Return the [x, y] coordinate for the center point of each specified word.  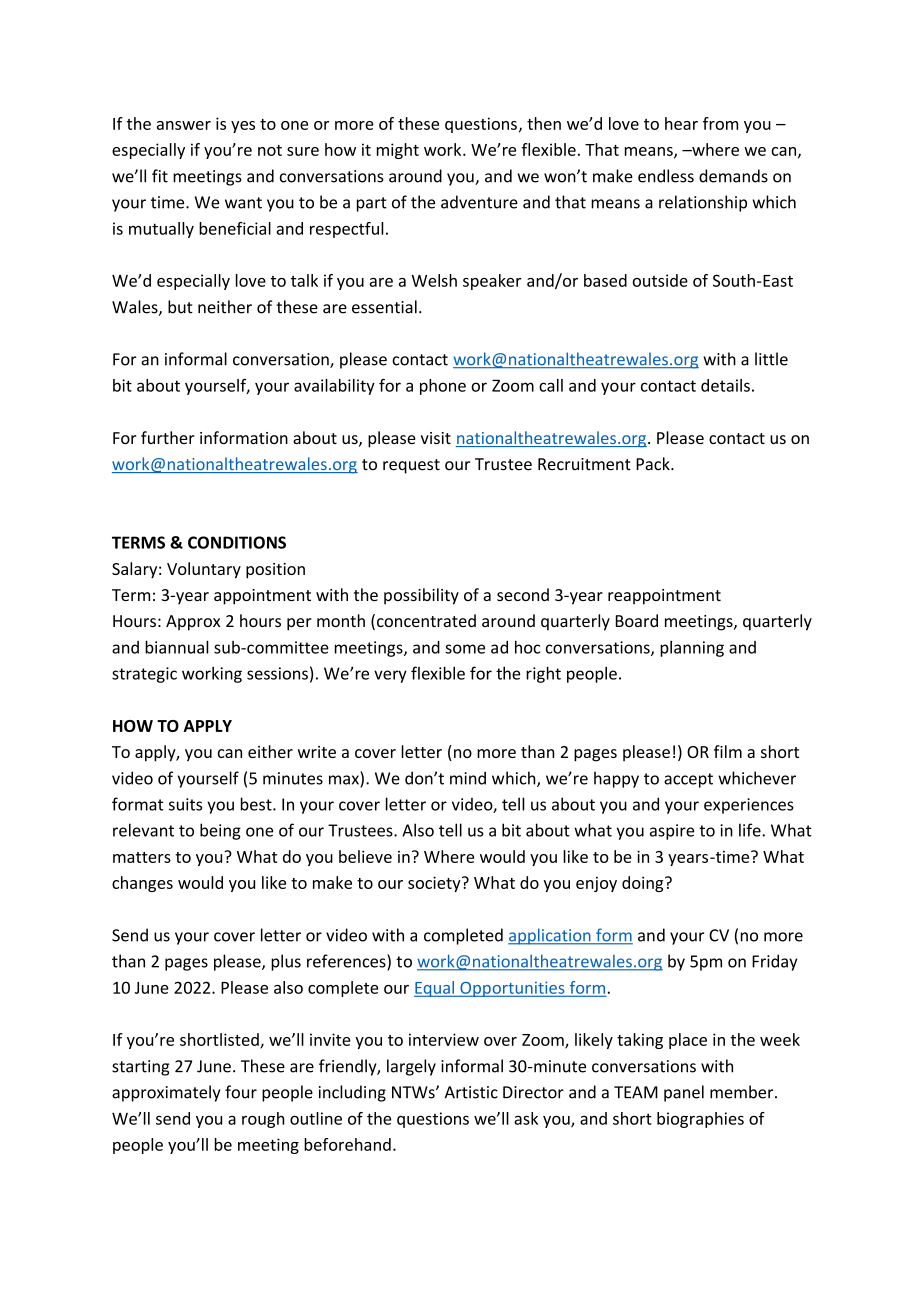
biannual [177, 647]
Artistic [471, 1092]
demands [733, 176]
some [465, 649]
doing [644, 884]
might [398, 151]
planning [692, 648]
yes [243, 127]
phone [443, 387]
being [220, 831]
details [725, 385]
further [168, 437]
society [435, 884]
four [241, 1092]
